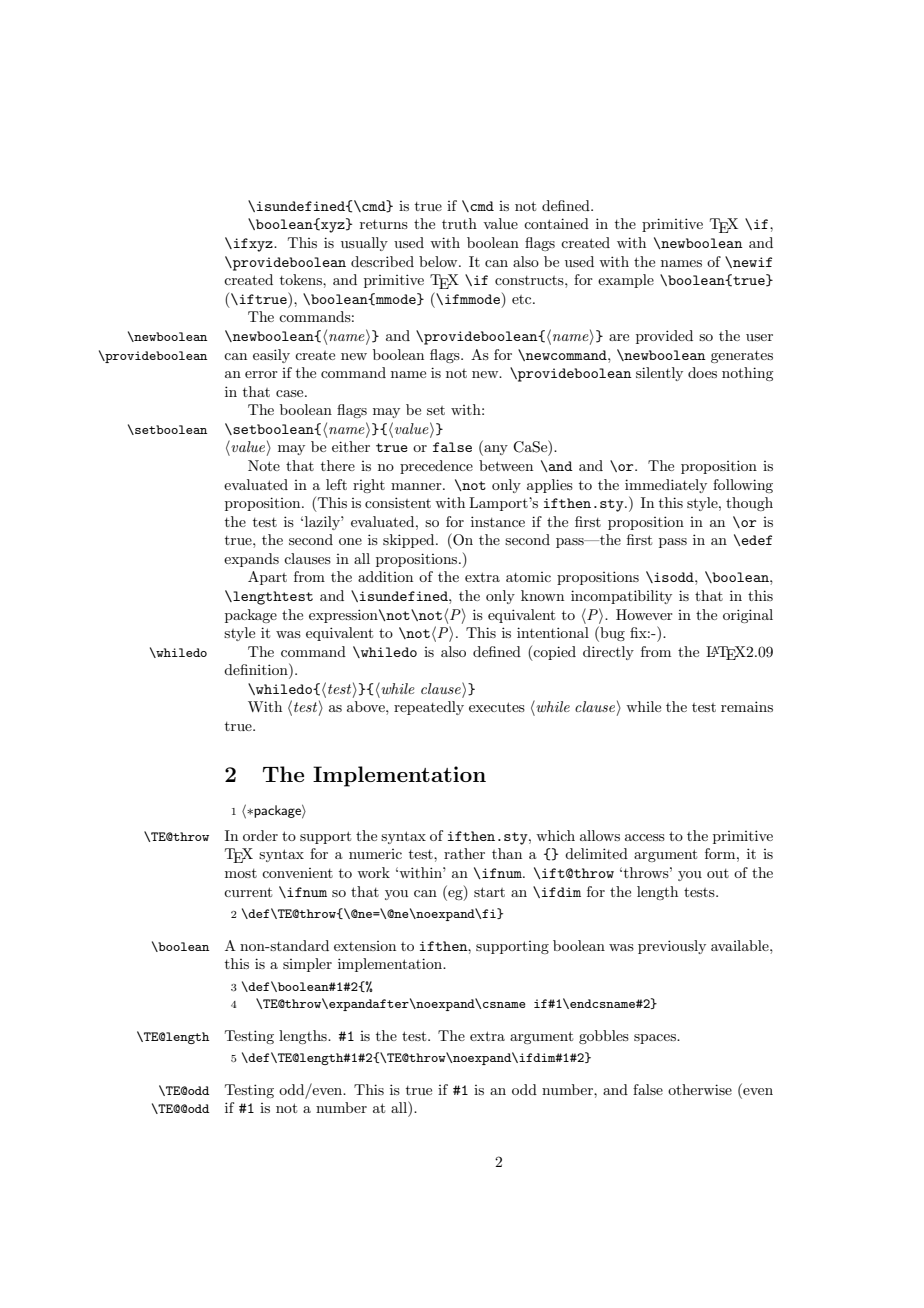  Describe the element at coordinates (459, 223) in the screenshot. I see `truth` at that location.
